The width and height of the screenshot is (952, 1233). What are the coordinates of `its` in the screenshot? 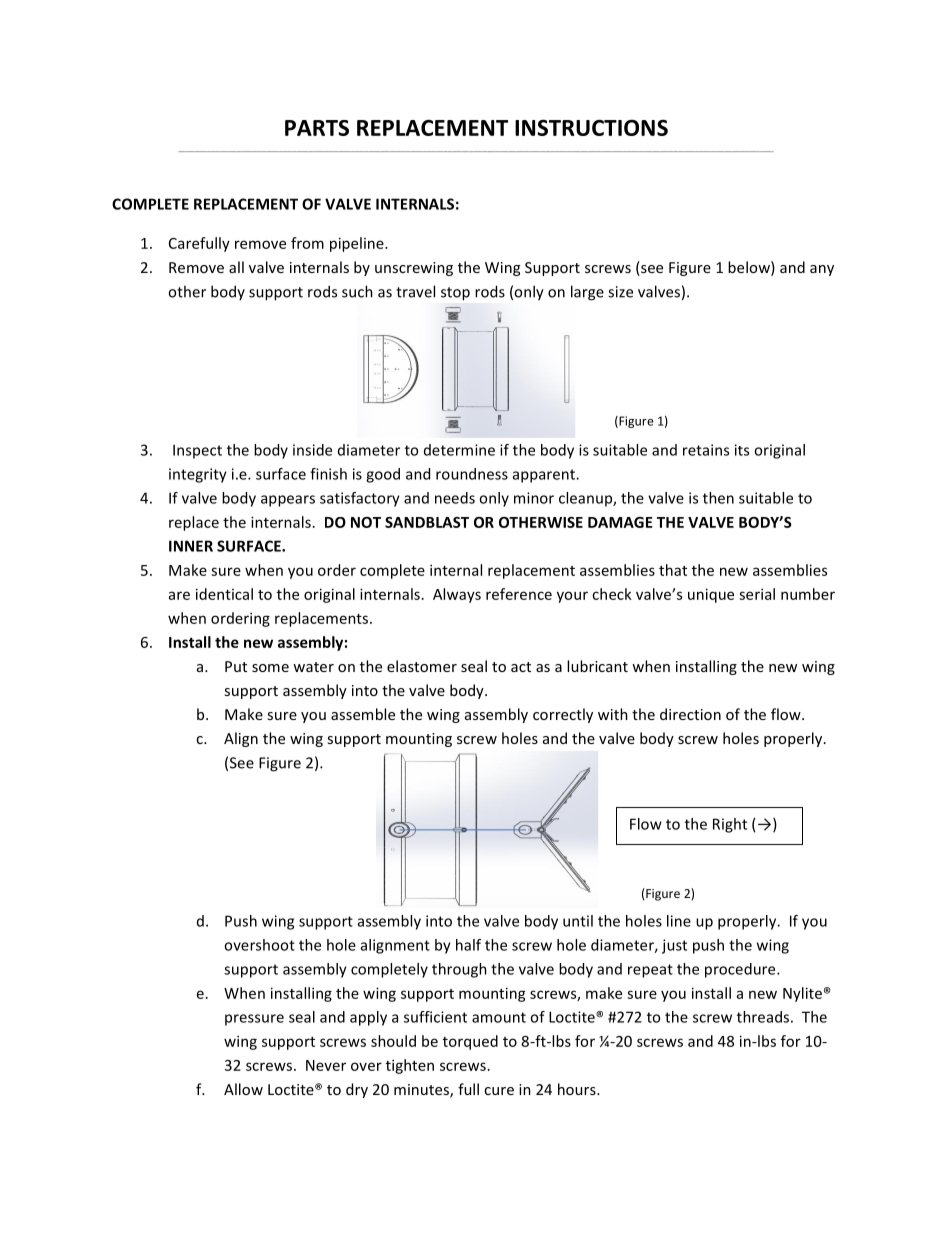 It's located at (742, 450).
